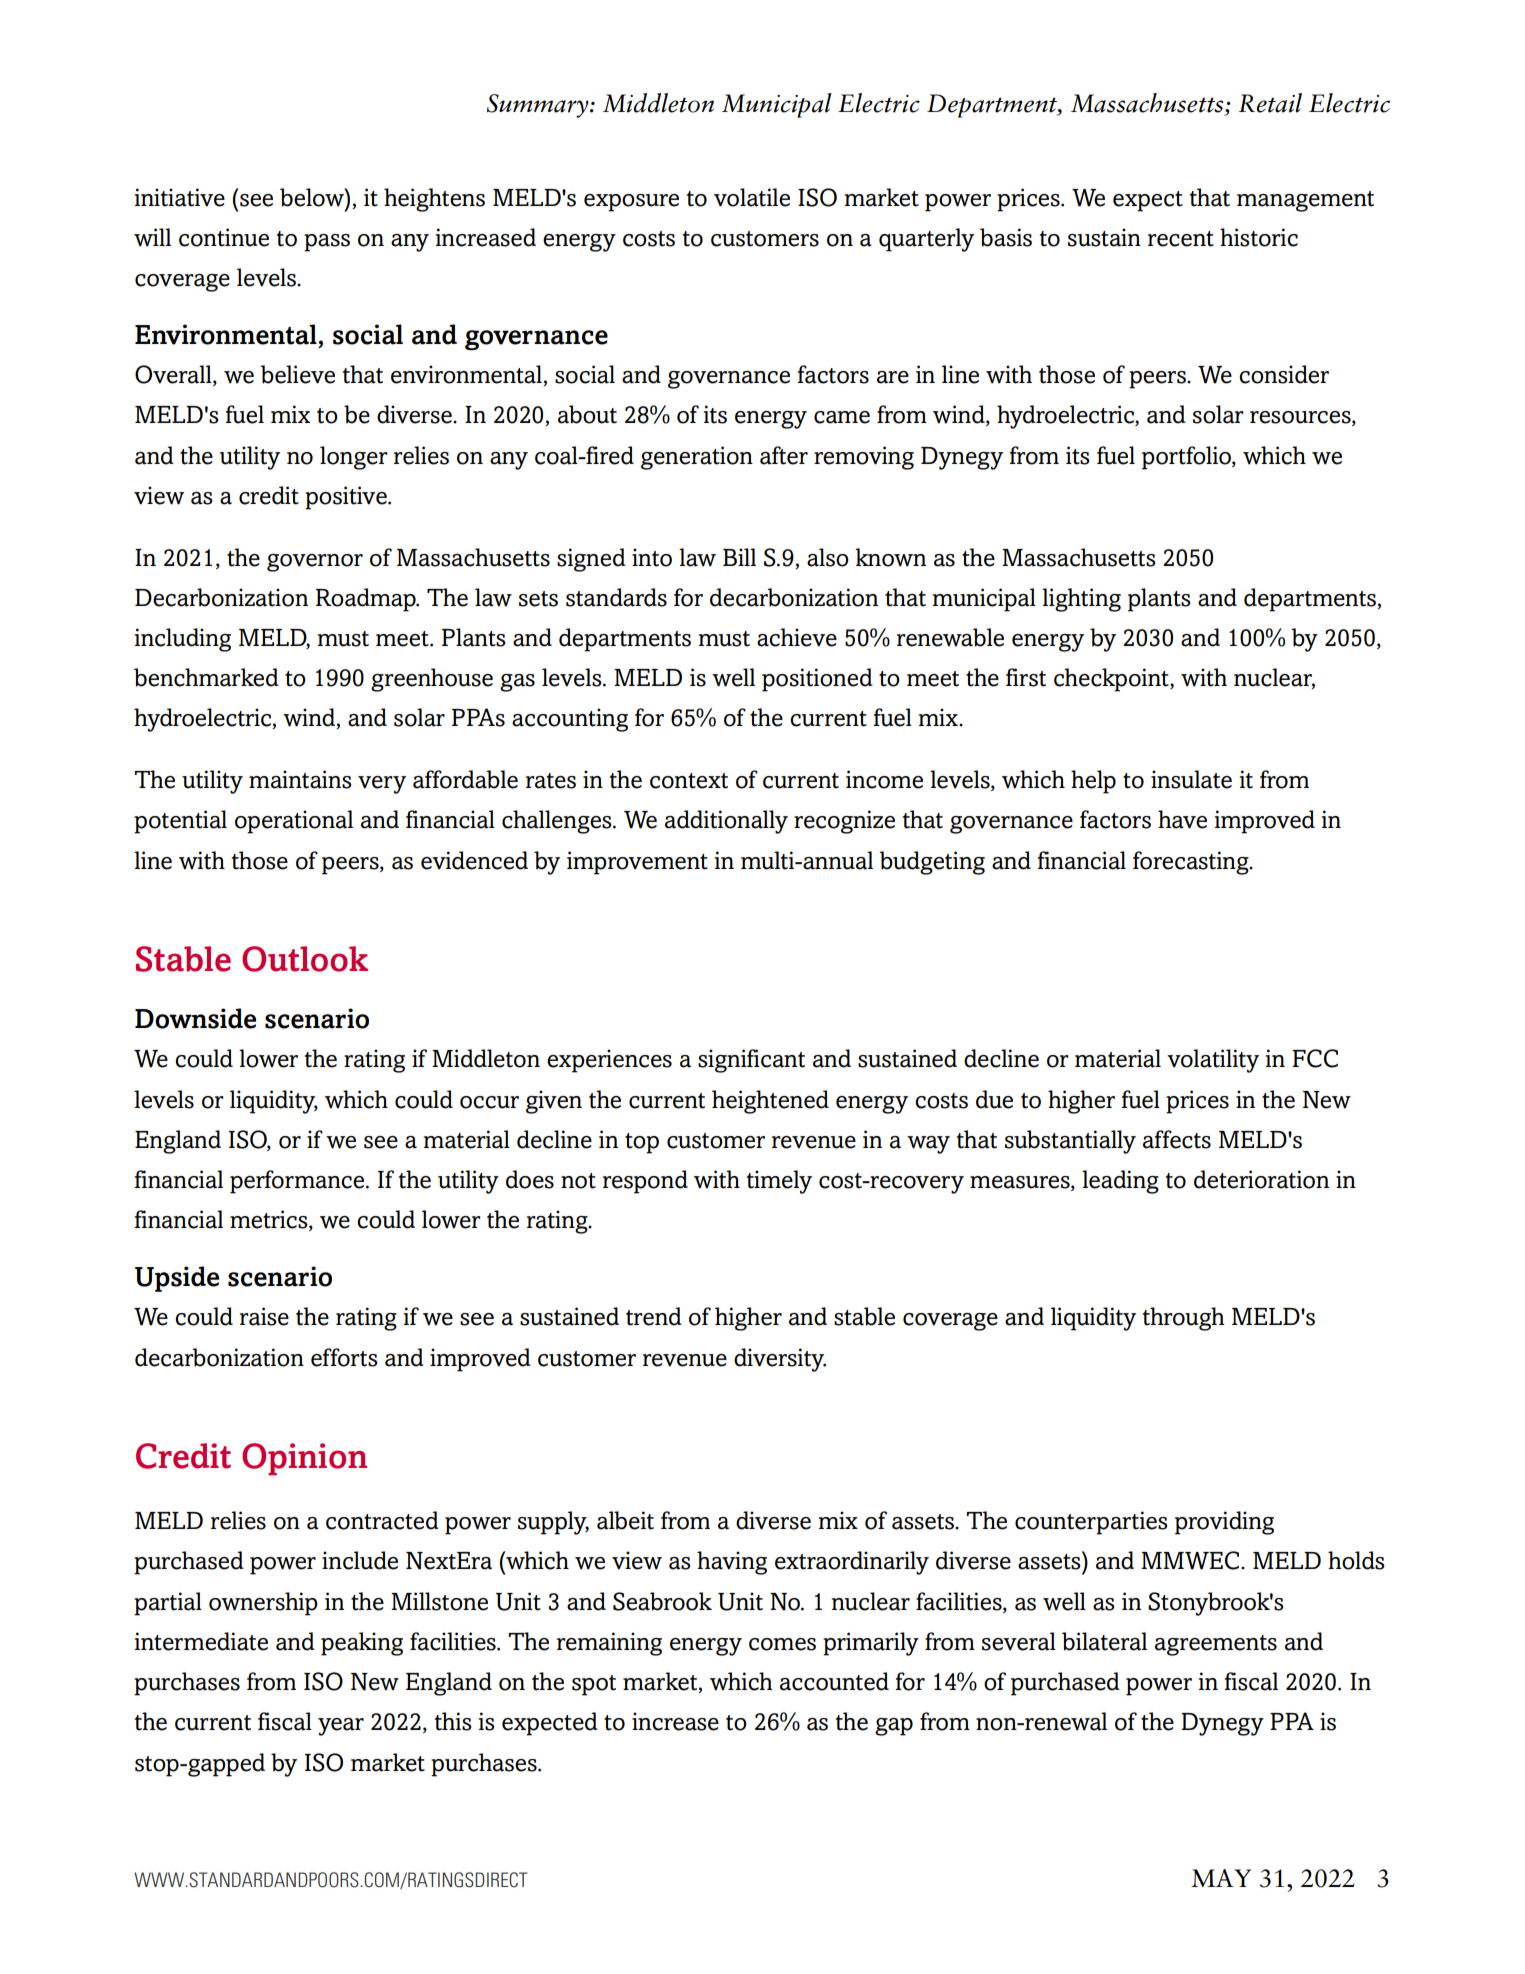 Image resolution: width=1525 pixels, height=1974 pixels. Describe the element at coordinates (1224, 1523) in the screenshot. I see `providing` at that location.
